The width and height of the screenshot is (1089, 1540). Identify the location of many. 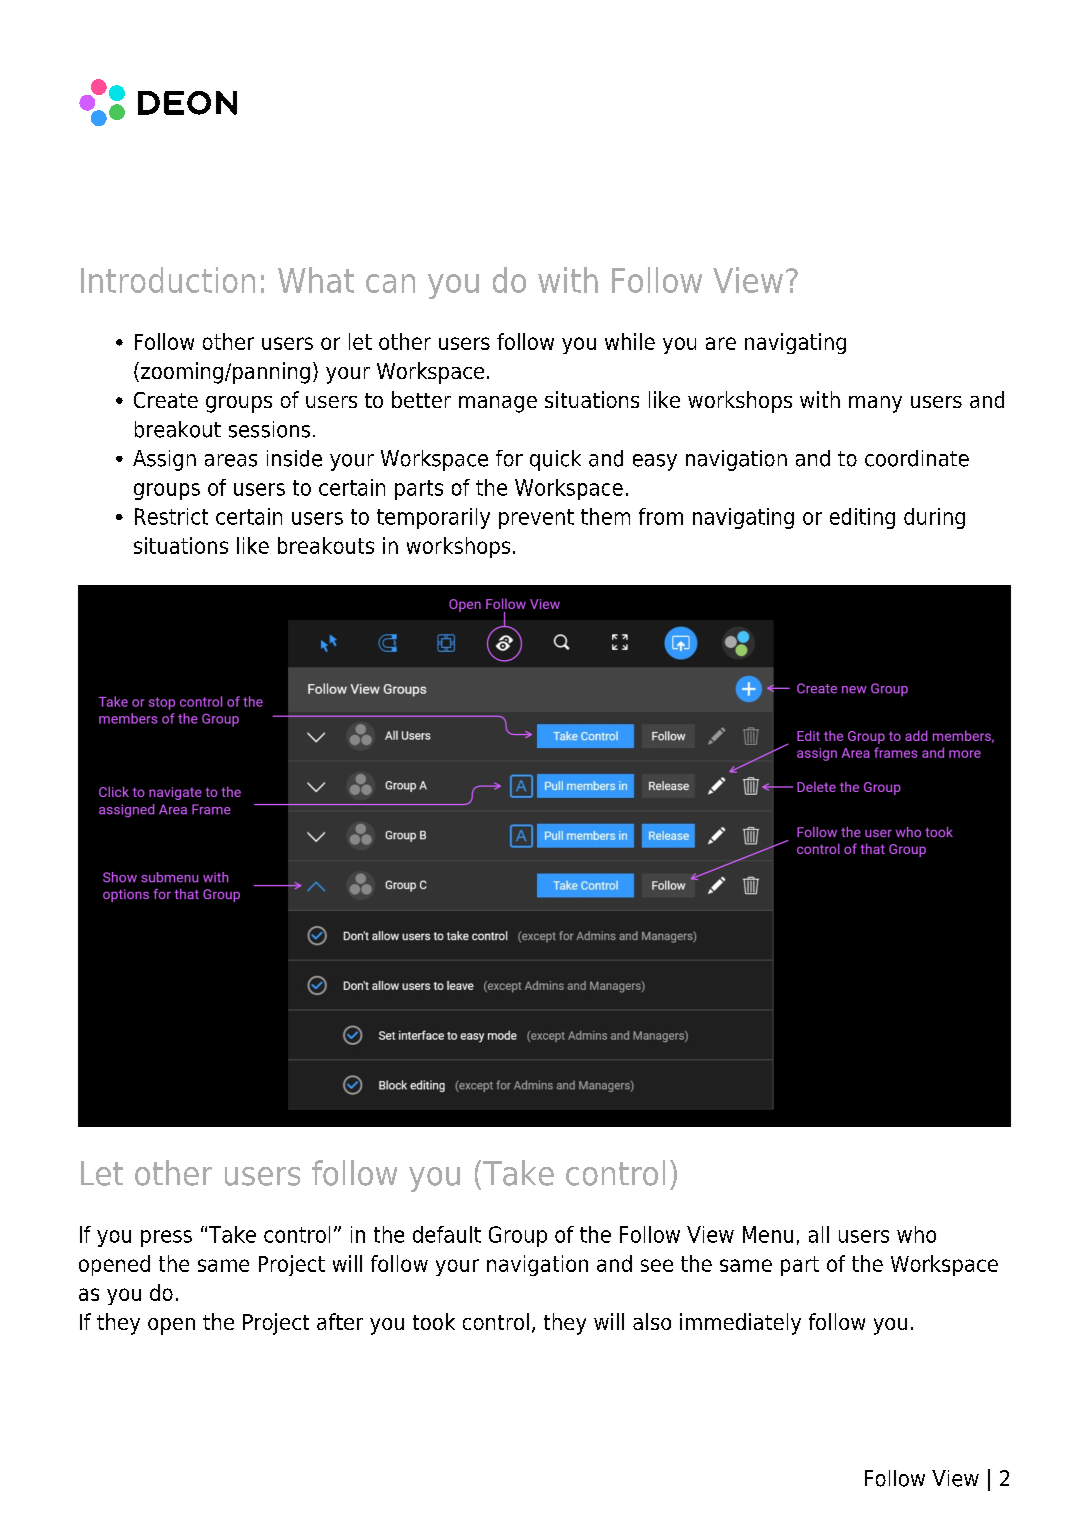
(875, 404).
